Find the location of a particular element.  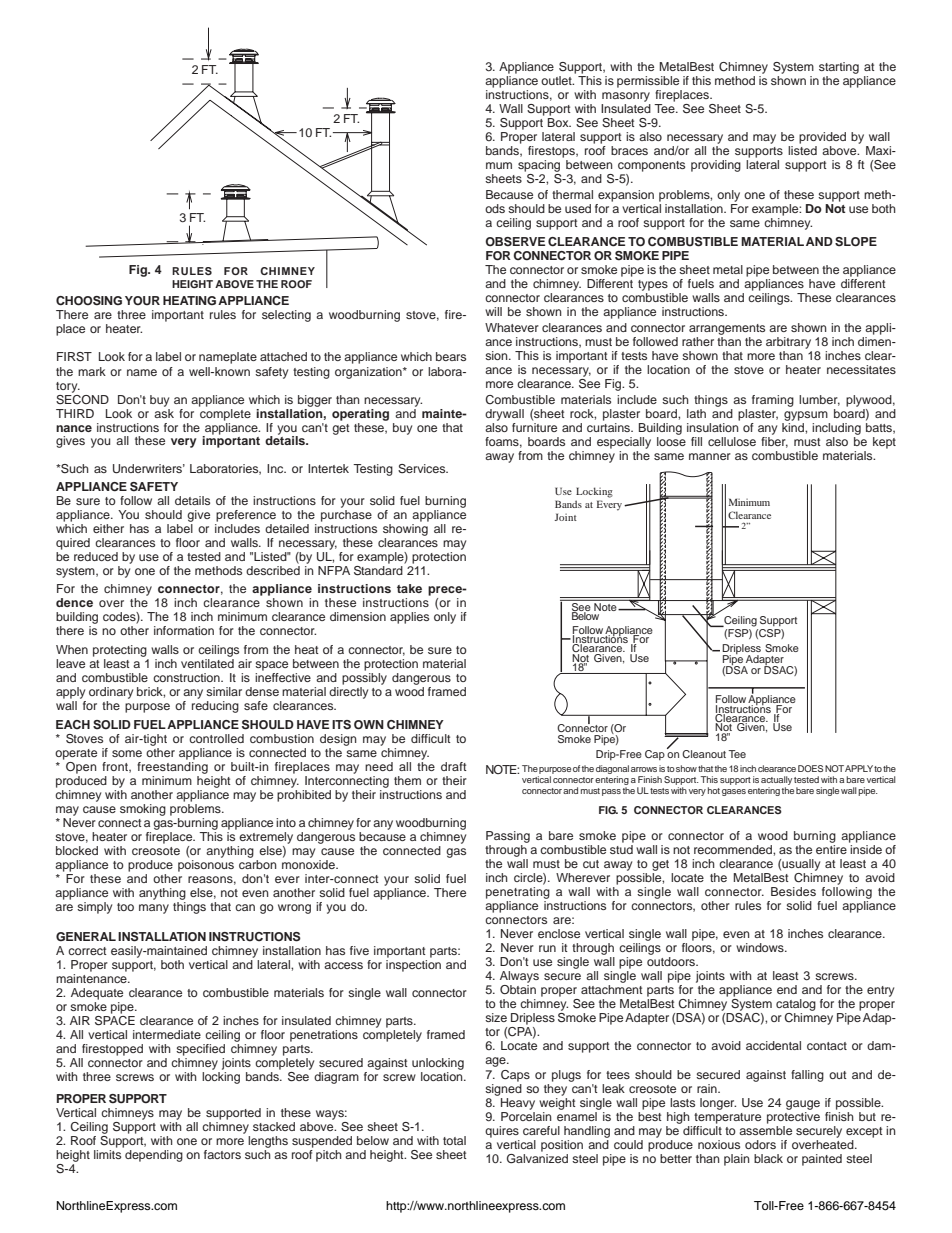

smoking is located at coordinates (143, 810).
